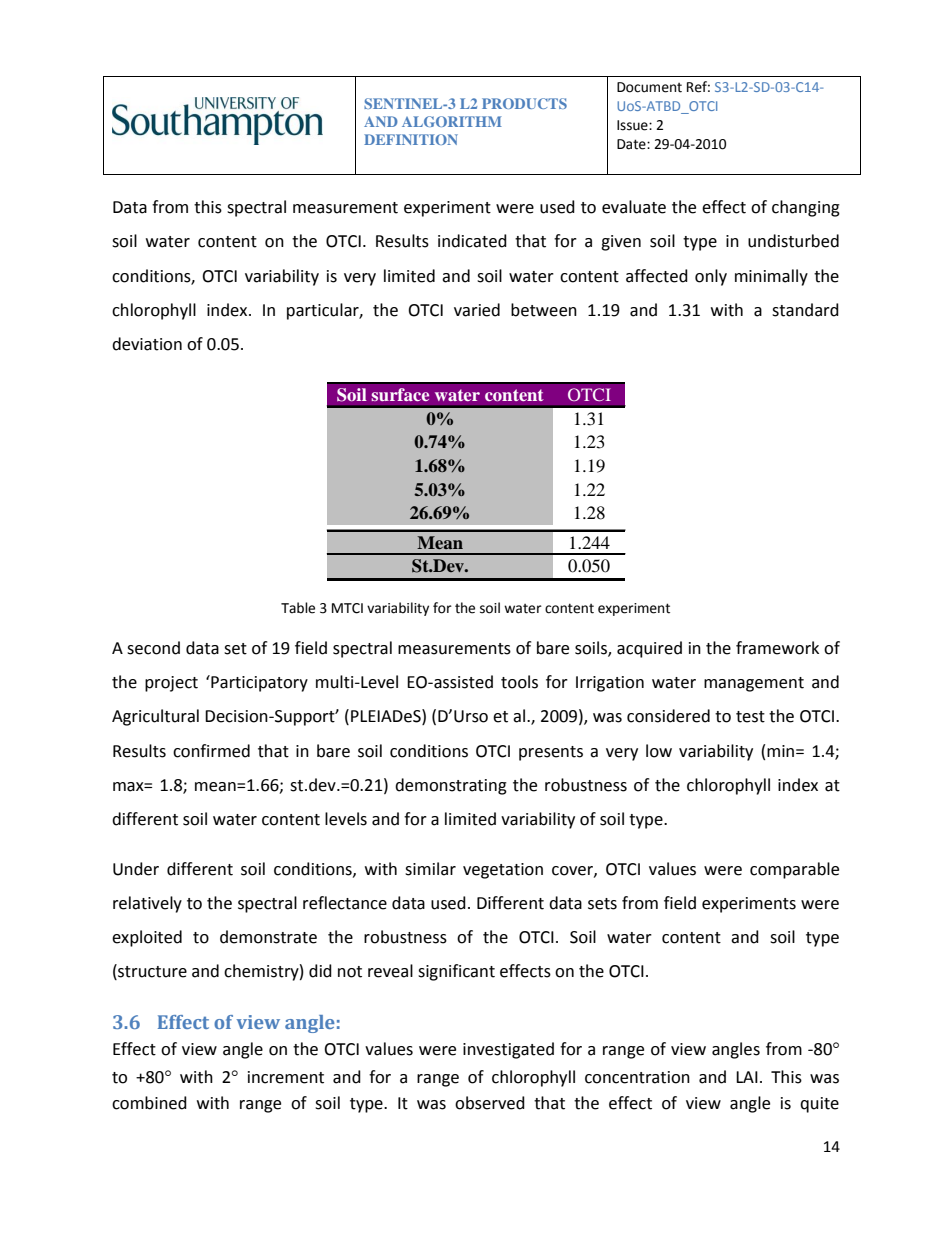 This page has height=1233, width=952. Describe the element at coordinates (649, 87) in the page. I see `Document` at that location.
